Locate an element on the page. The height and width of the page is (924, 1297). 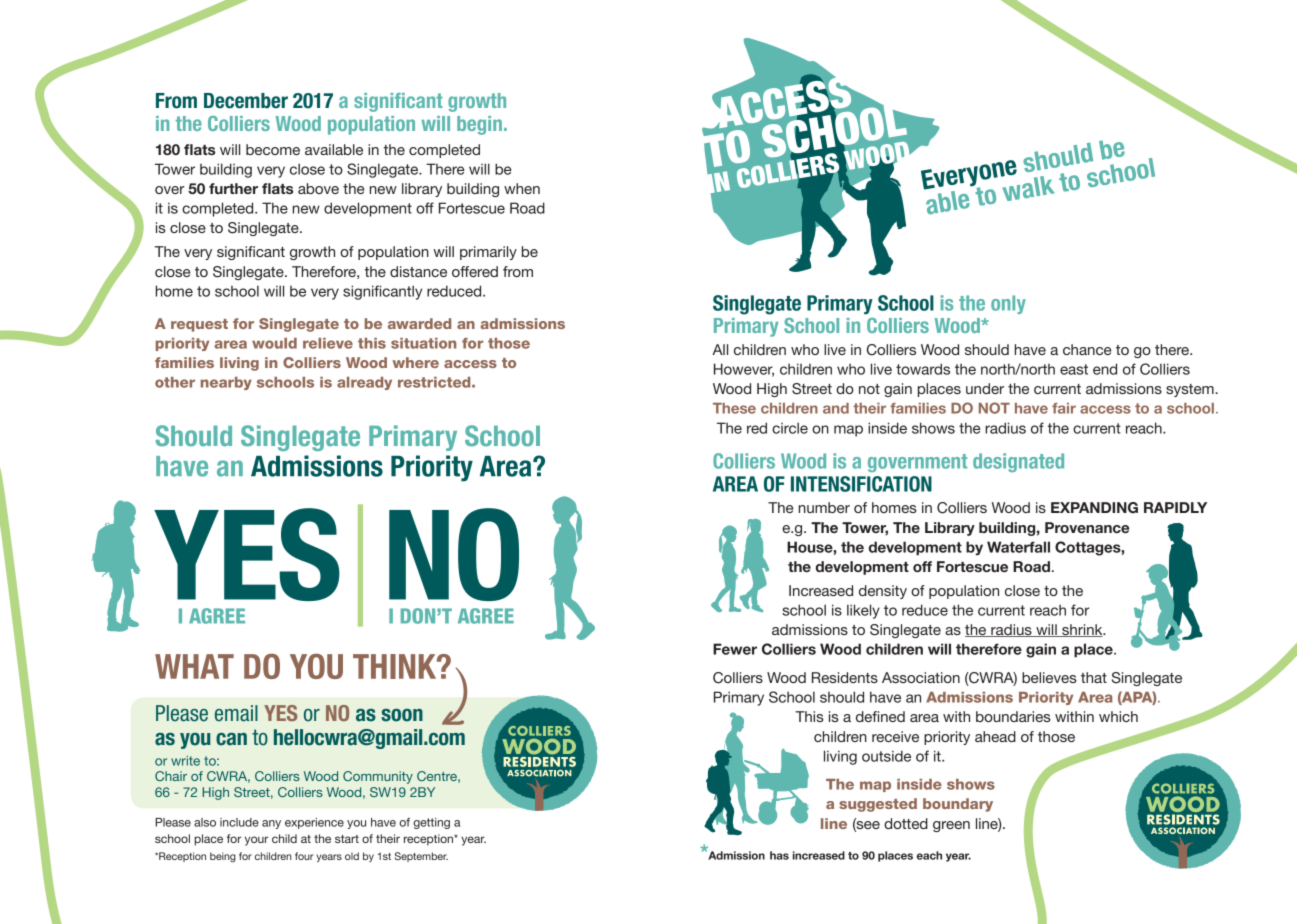
only is located at coordinates (1008, 304).
